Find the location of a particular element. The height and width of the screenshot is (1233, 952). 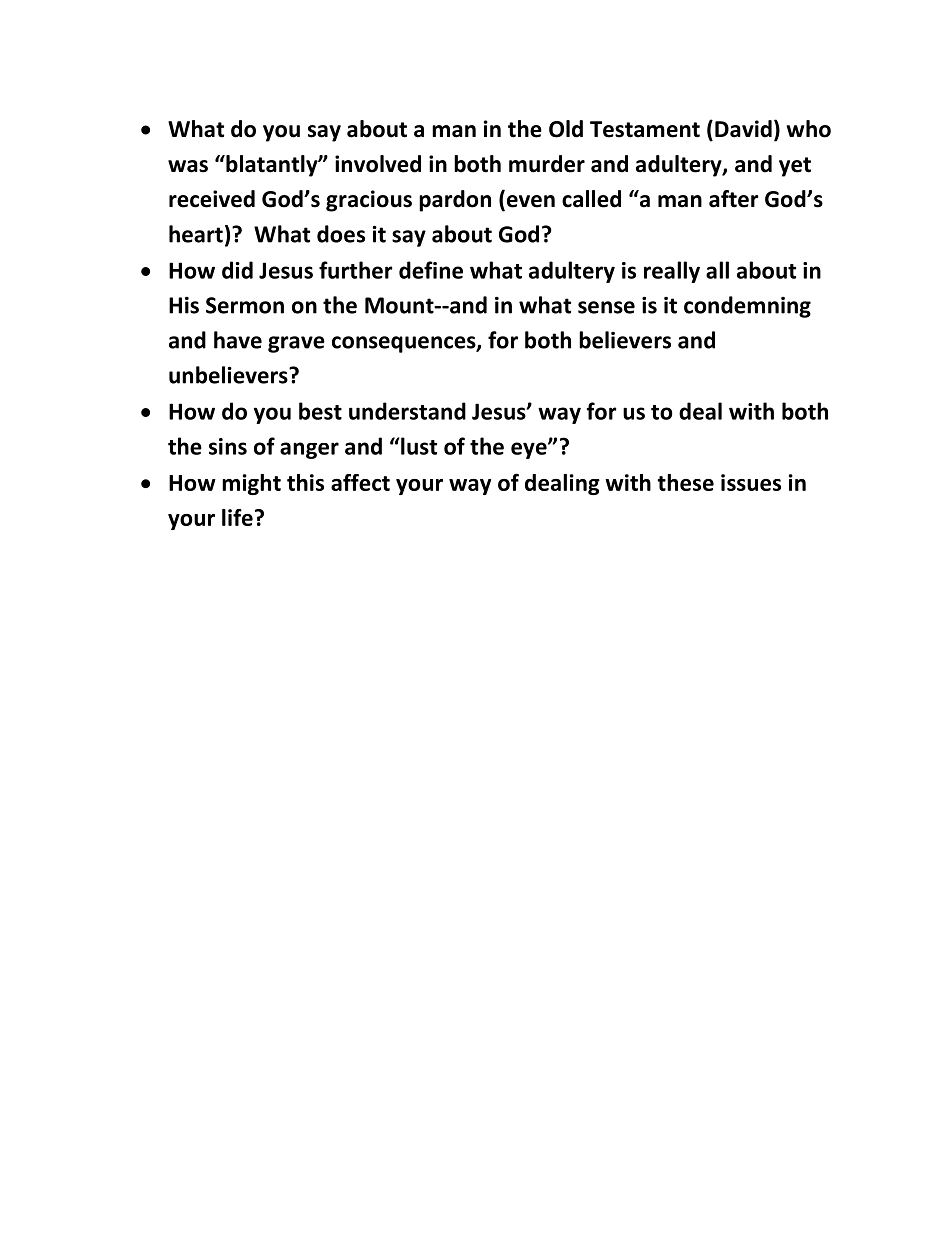

Old is located at coordinates (566, 129).
